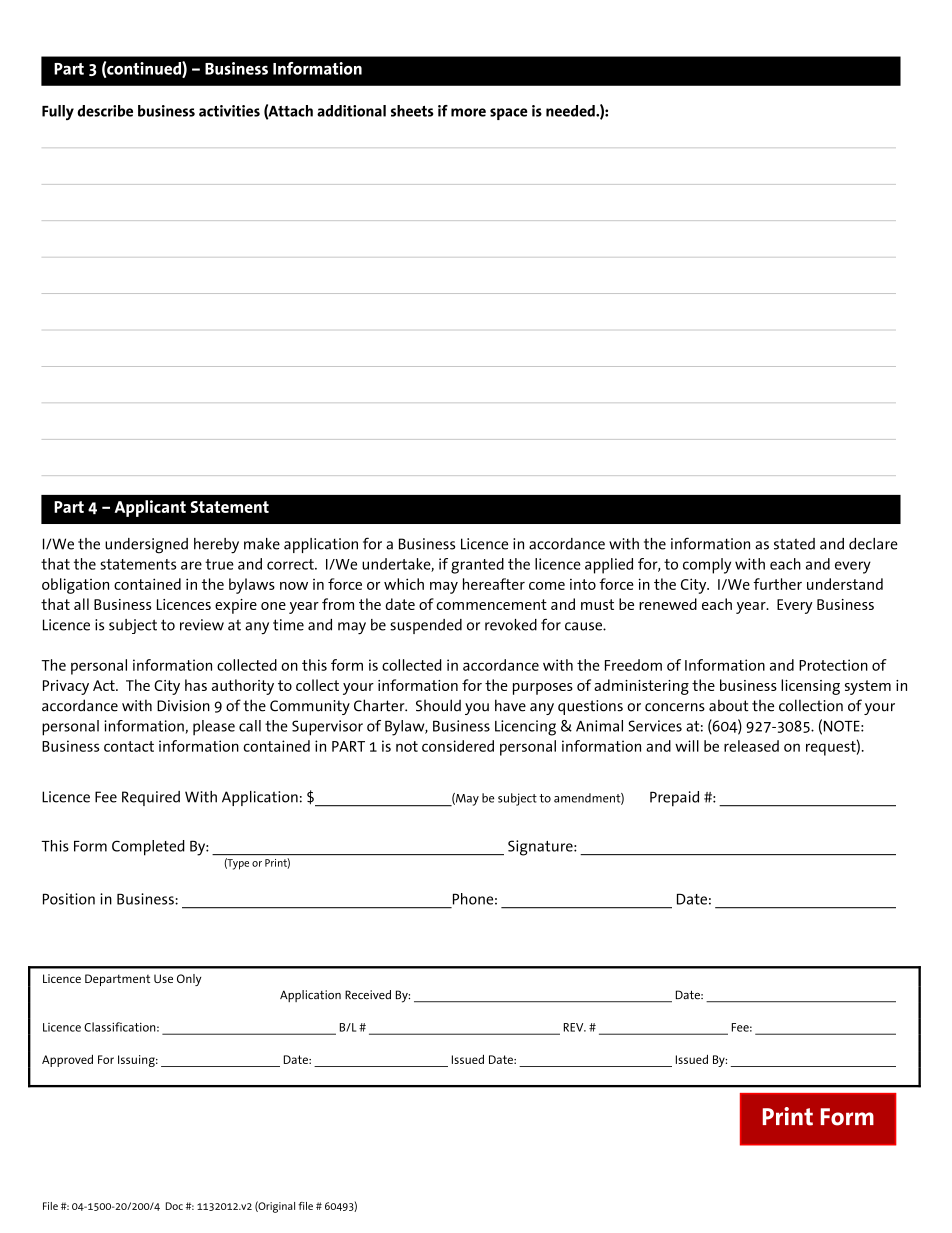 The image size is (952, 1233). I want to click on Prepaid, so click(674, 799).
